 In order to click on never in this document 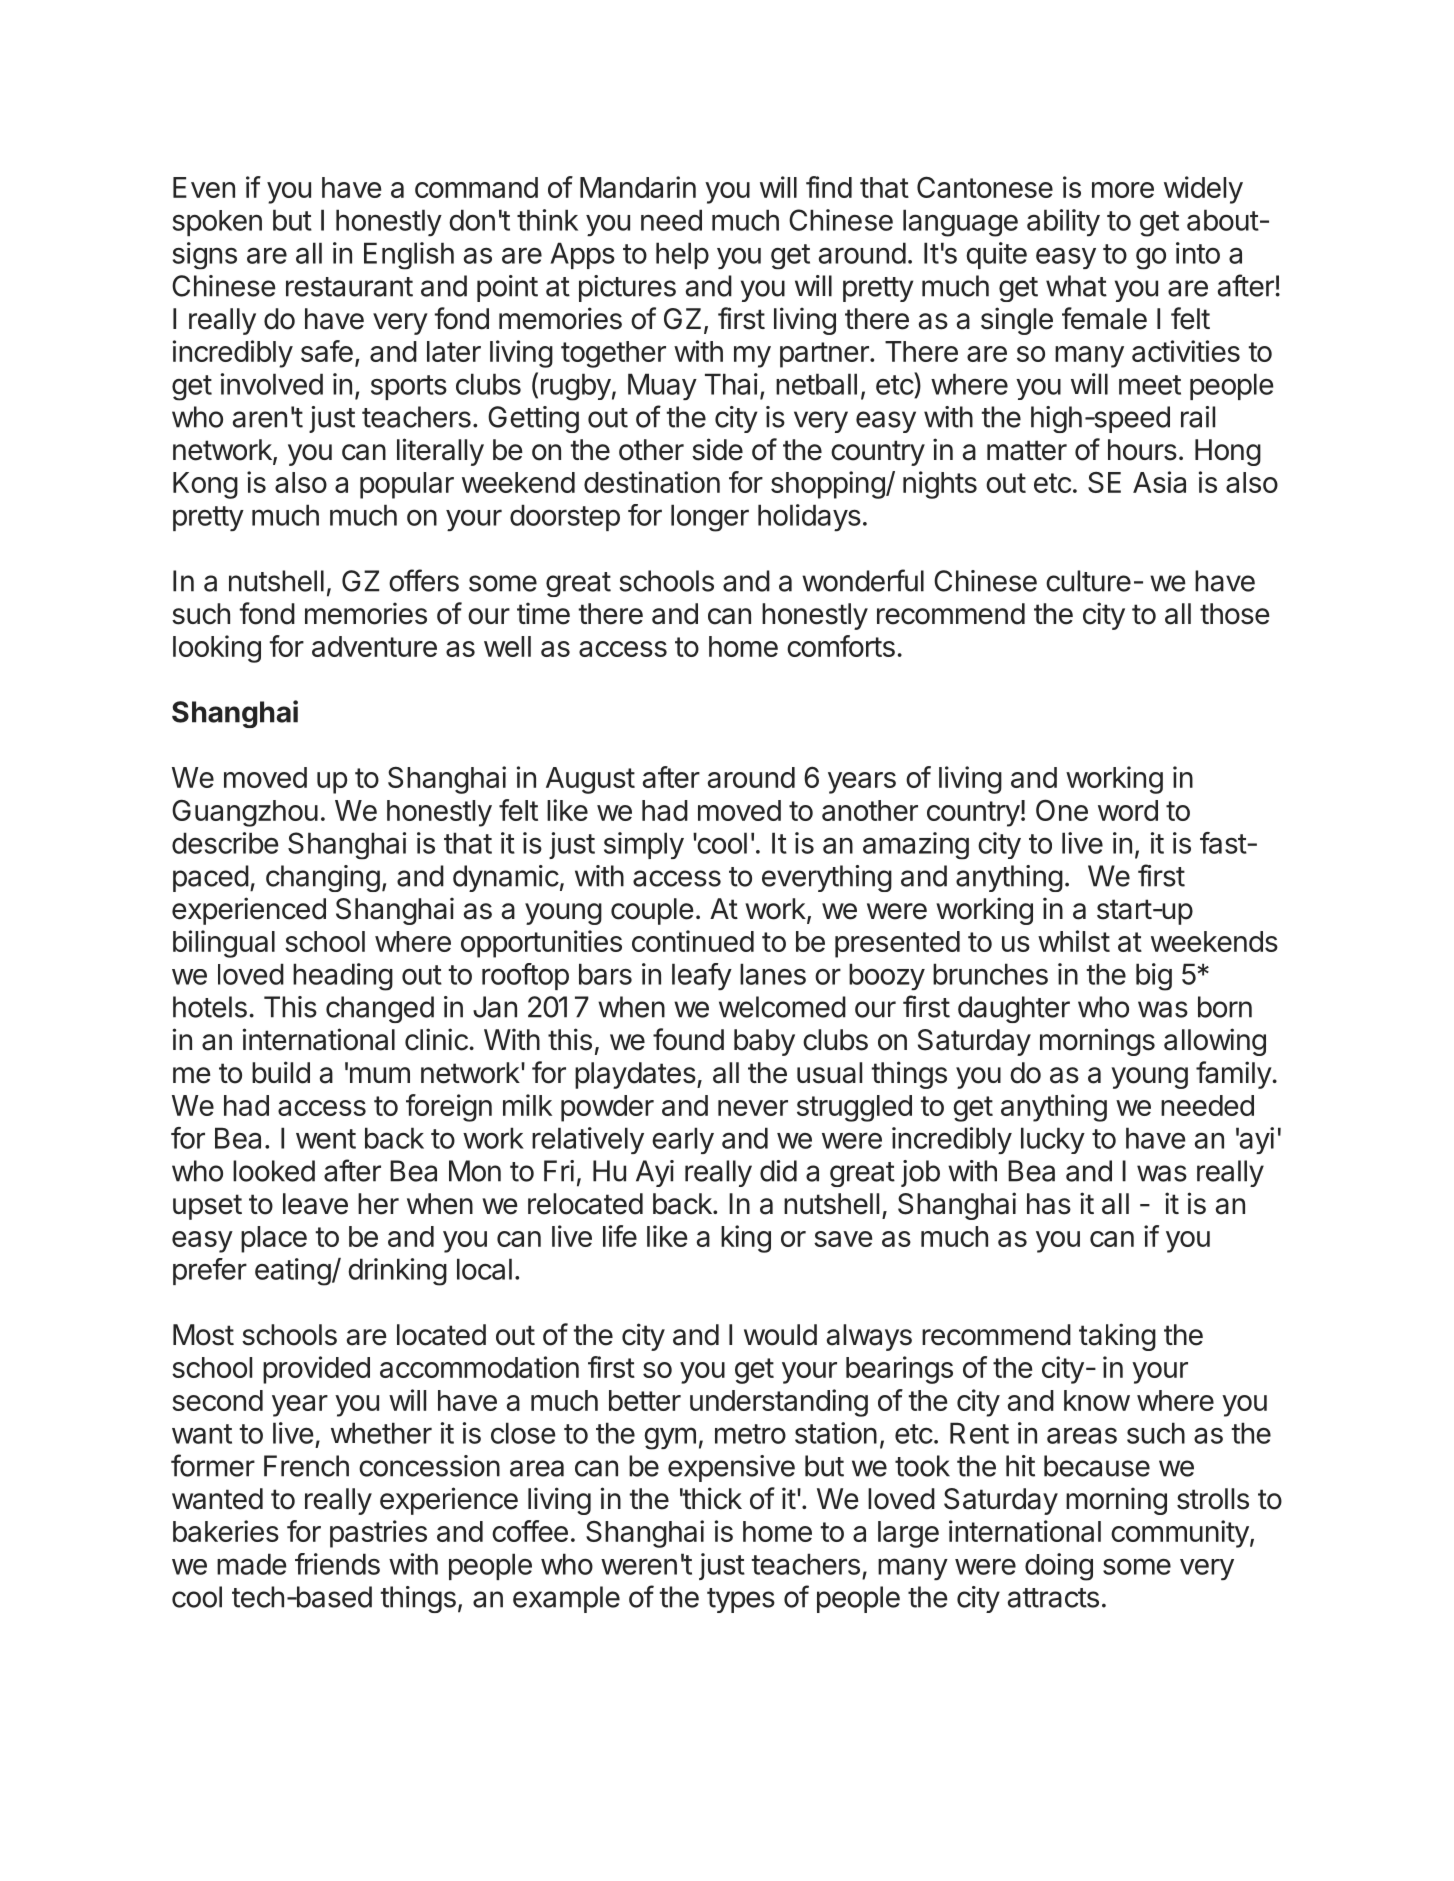, I will do `click(753, 1108)`.
